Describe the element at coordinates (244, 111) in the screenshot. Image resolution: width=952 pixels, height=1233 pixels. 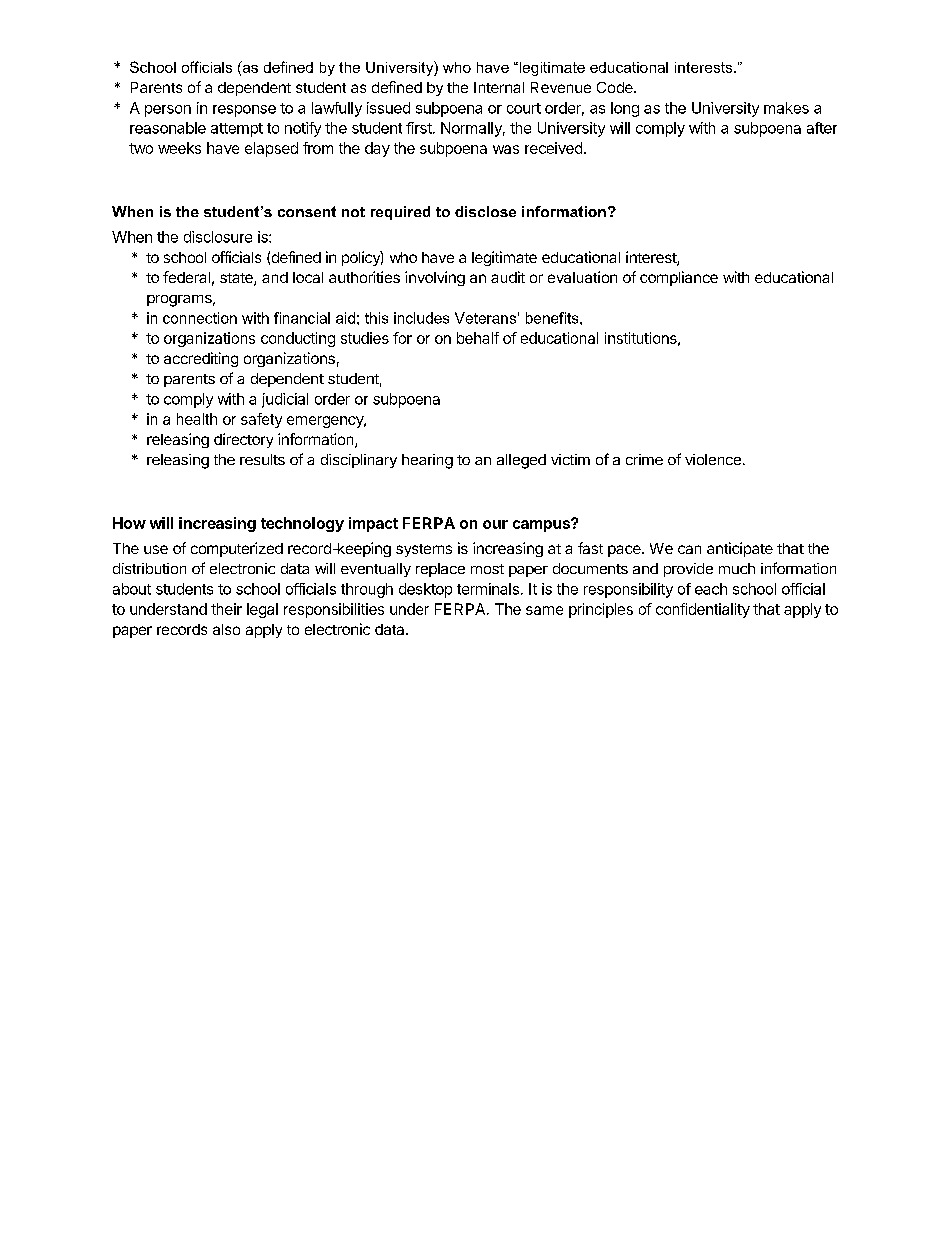
I see `response` at that location.
